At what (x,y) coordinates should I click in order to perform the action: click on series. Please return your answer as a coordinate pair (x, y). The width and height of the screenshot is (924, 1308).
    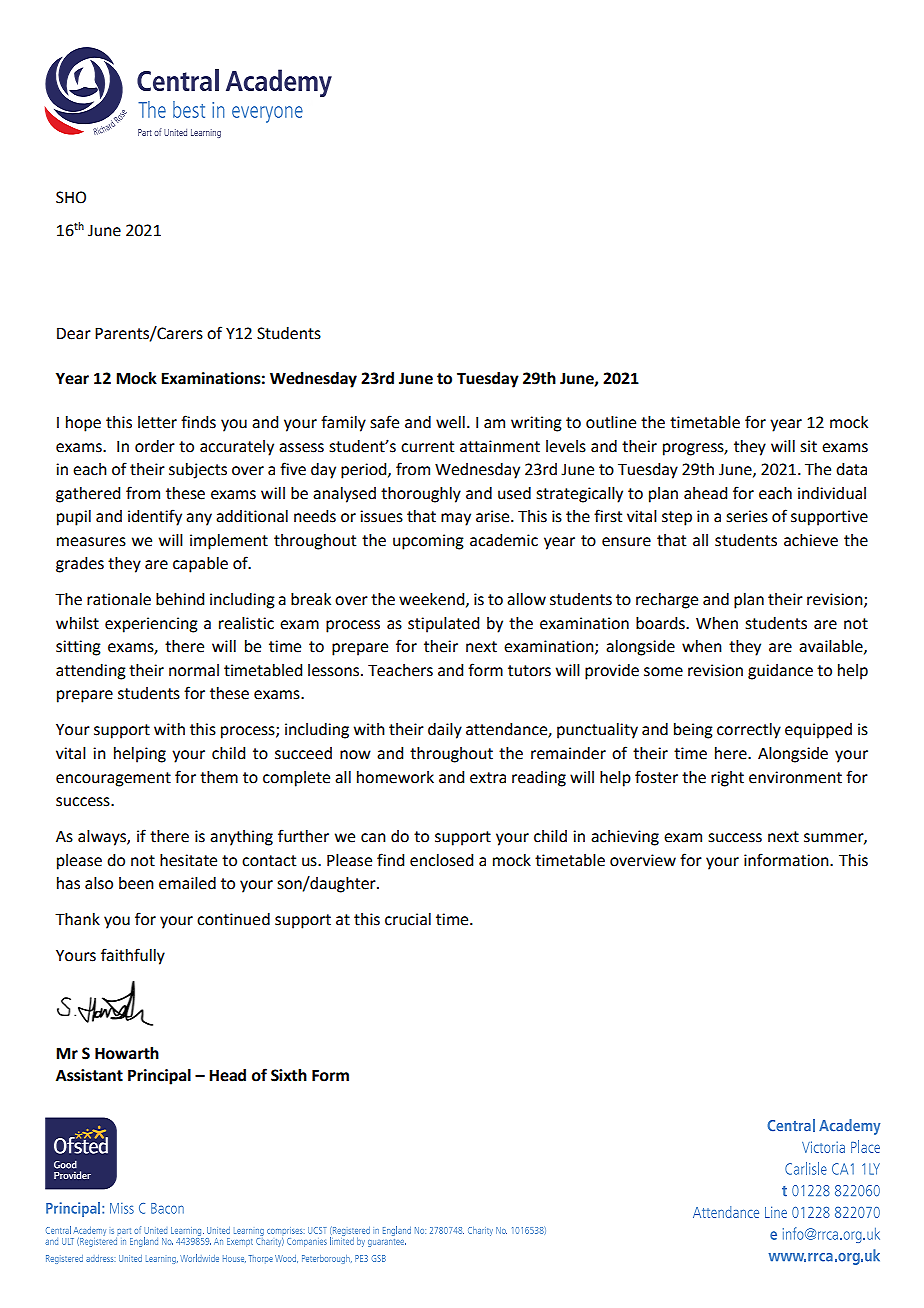
    Looking at the image, I should click on (747, 516).
